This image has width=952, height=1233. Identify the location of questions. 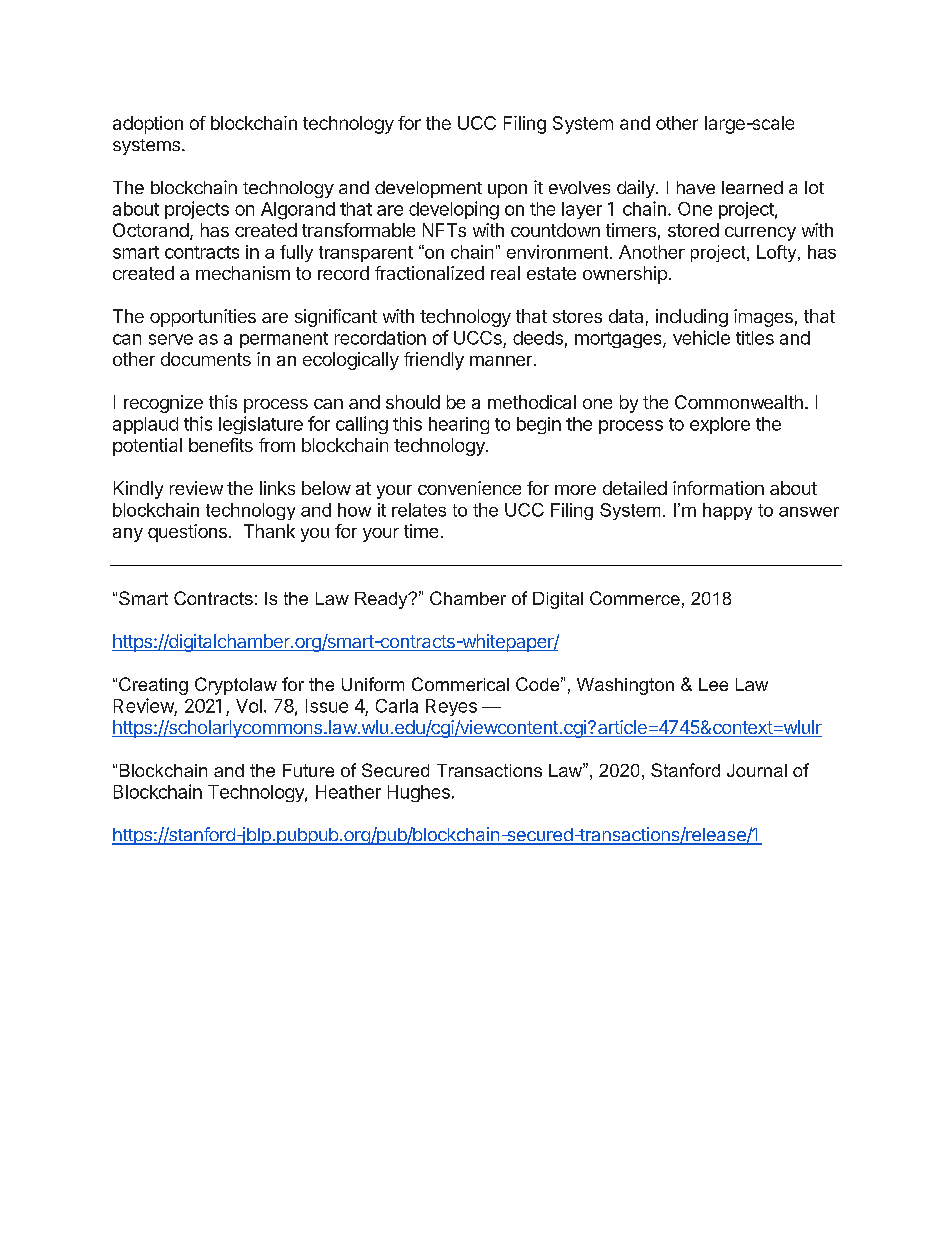
(187, 533).
